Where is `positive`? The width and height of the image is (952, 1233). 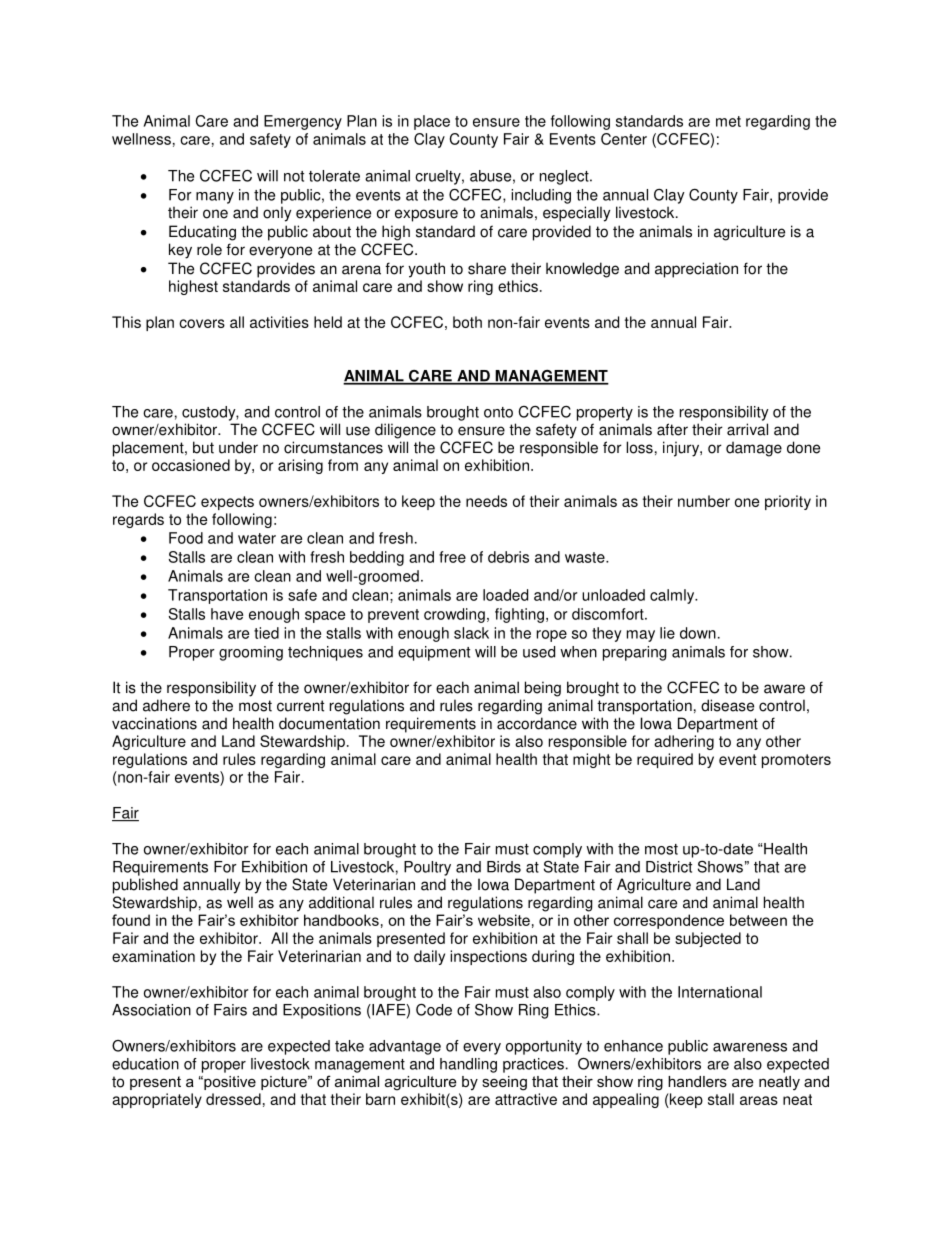 positive is located at coordinates (229, 1083).
